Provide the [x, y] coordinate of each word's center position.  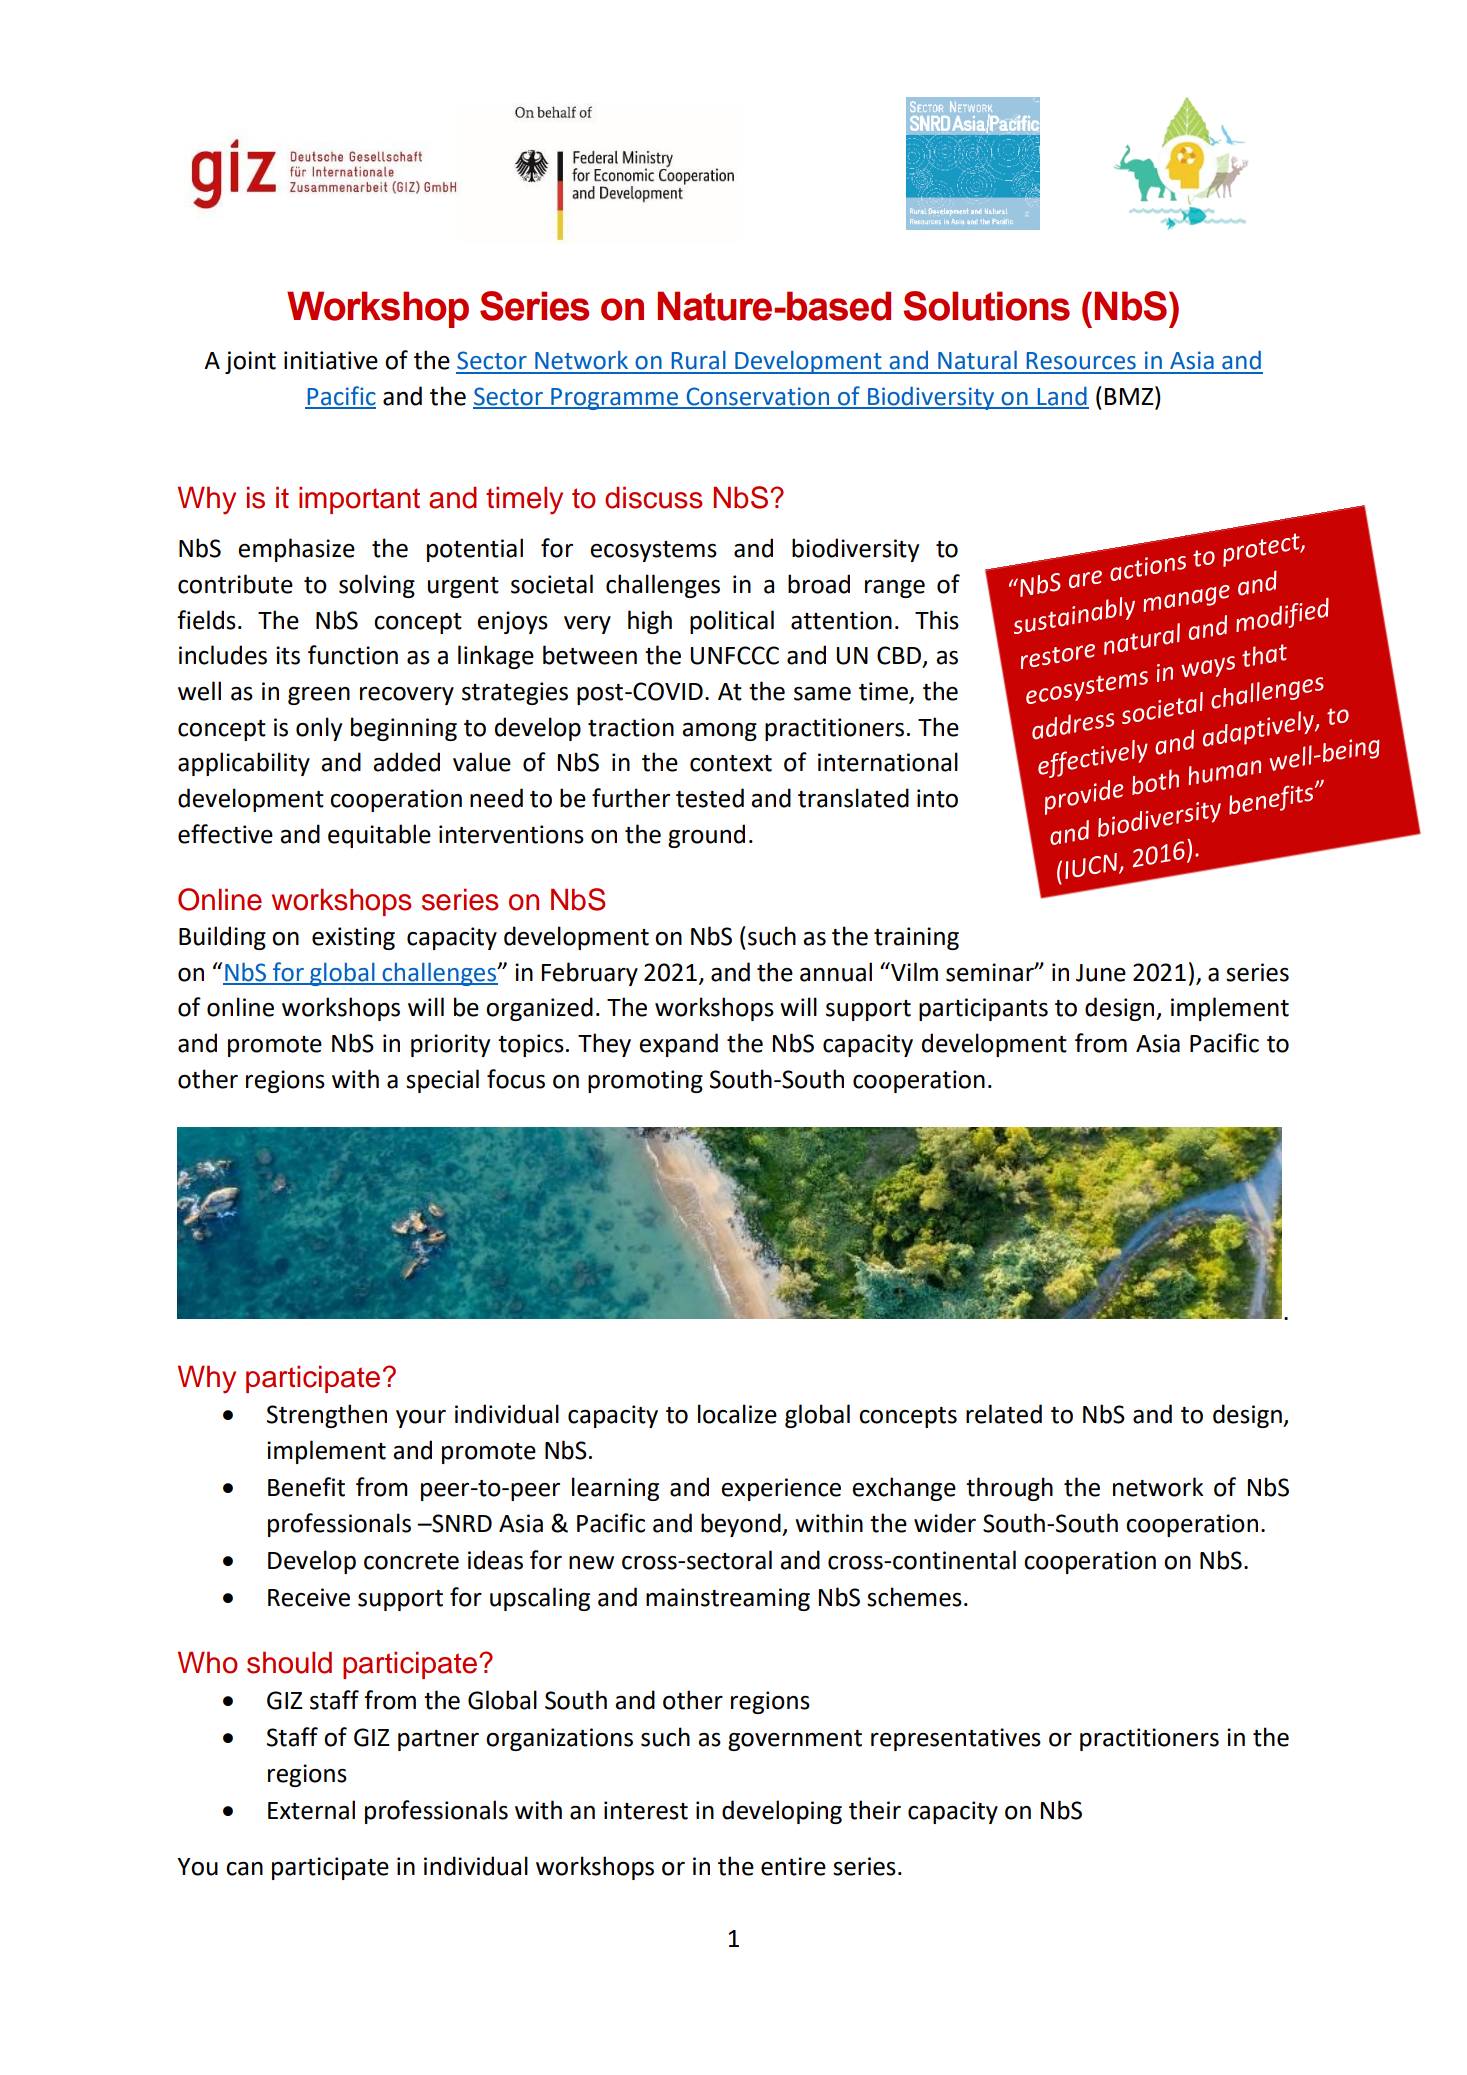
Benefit [306, 1487]
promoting [645, 1081]
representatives [956, 1739]
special [442, 1081]
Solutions [986, 306]
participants [983, 1009]
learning [615, 1489]
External [311, 1810]
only [319, 729]
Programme [614, 399]
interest [646, 1810]
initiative [331, 360]
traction [631, 727]
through [1009, 1489]
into [937, 798]
